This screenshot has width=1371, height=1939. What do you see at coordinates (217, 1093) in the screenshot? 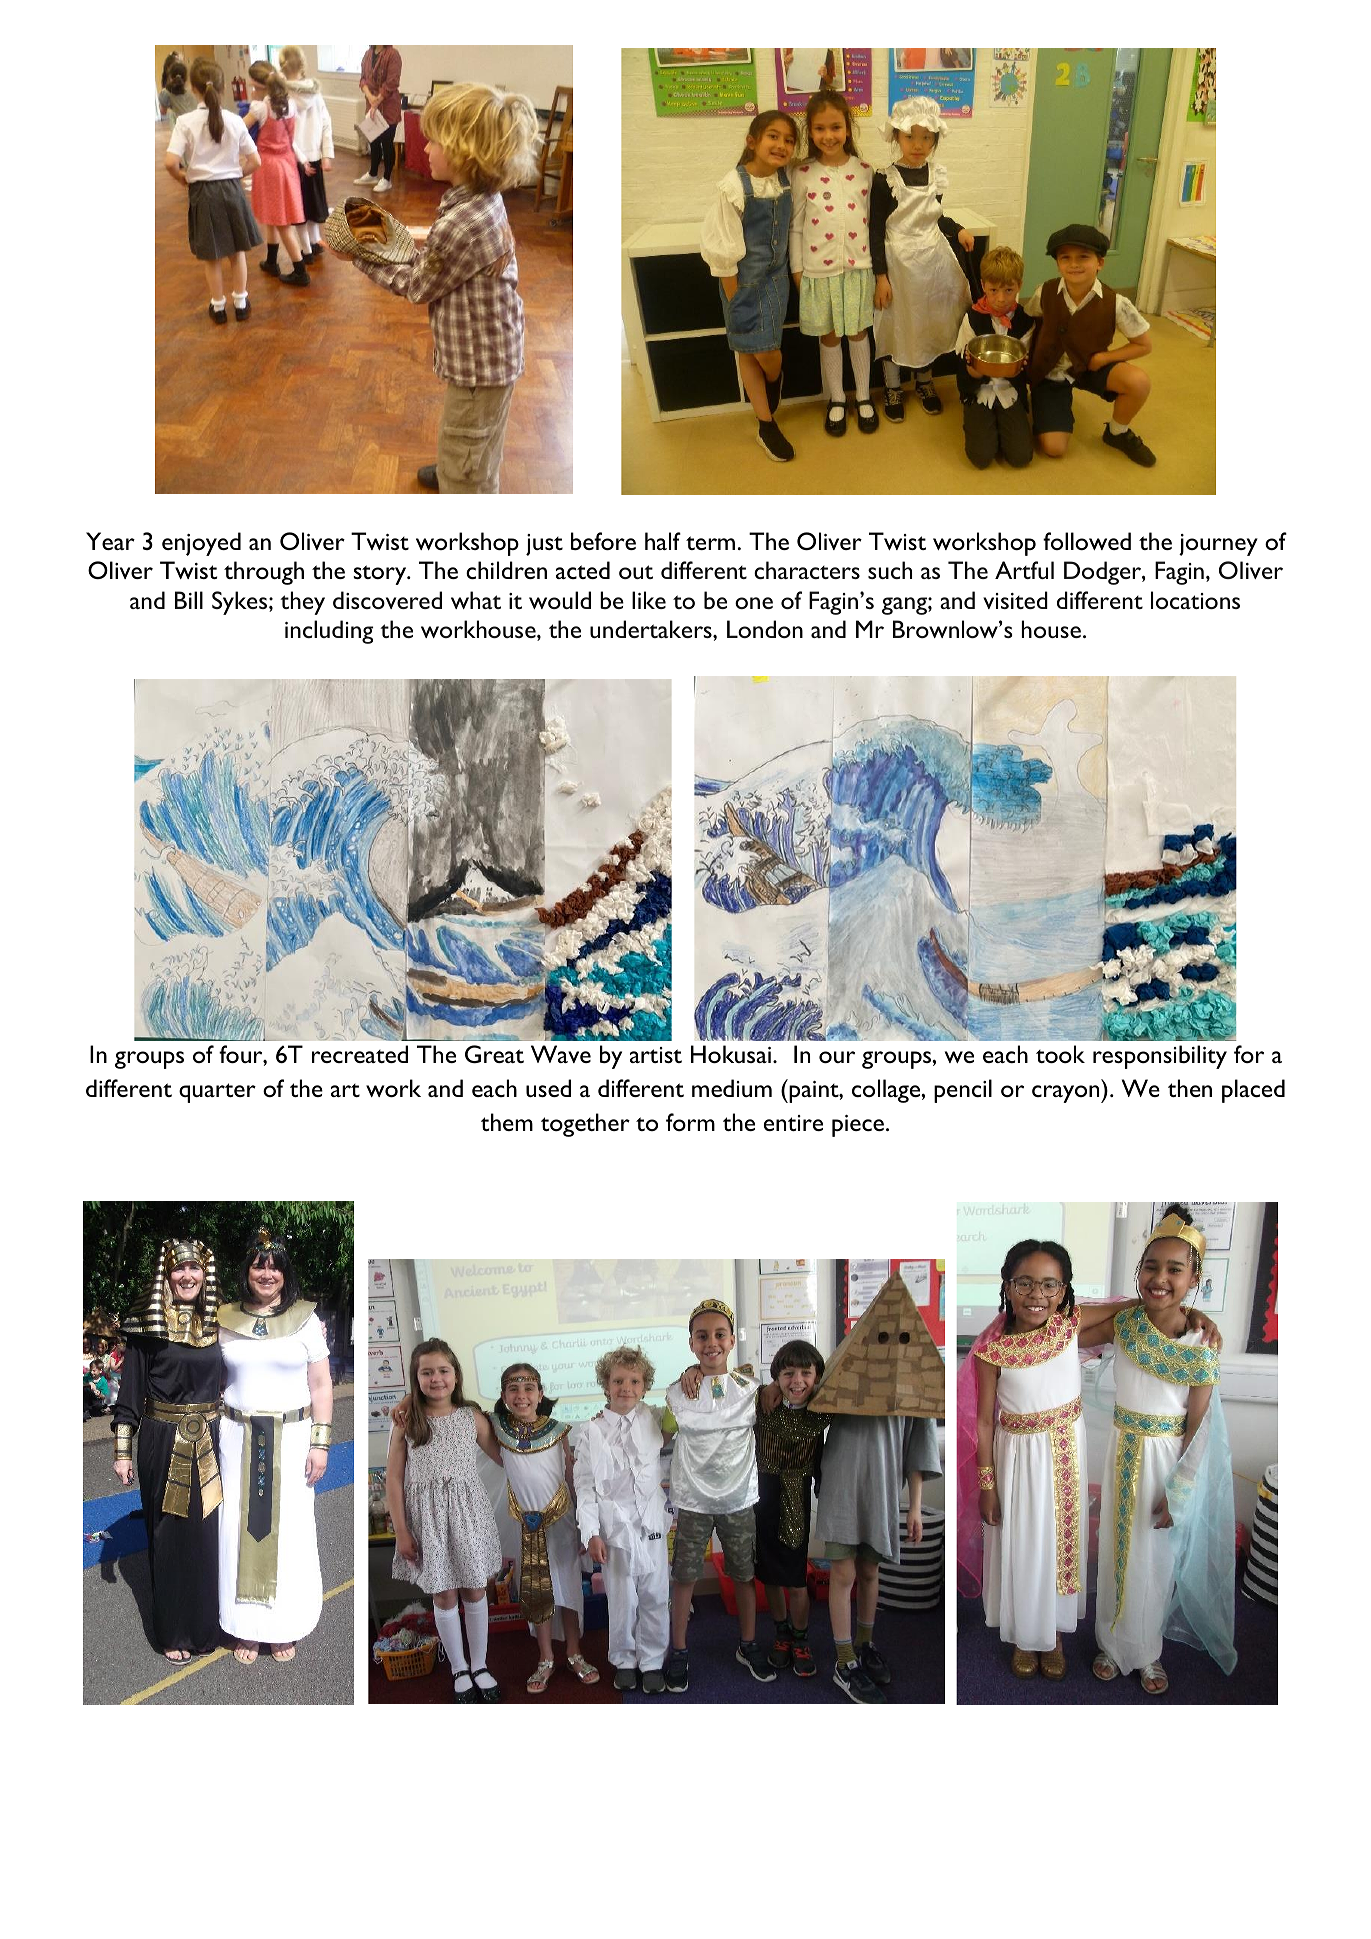
I see `quarter` at bounding box center [217, 1093].
